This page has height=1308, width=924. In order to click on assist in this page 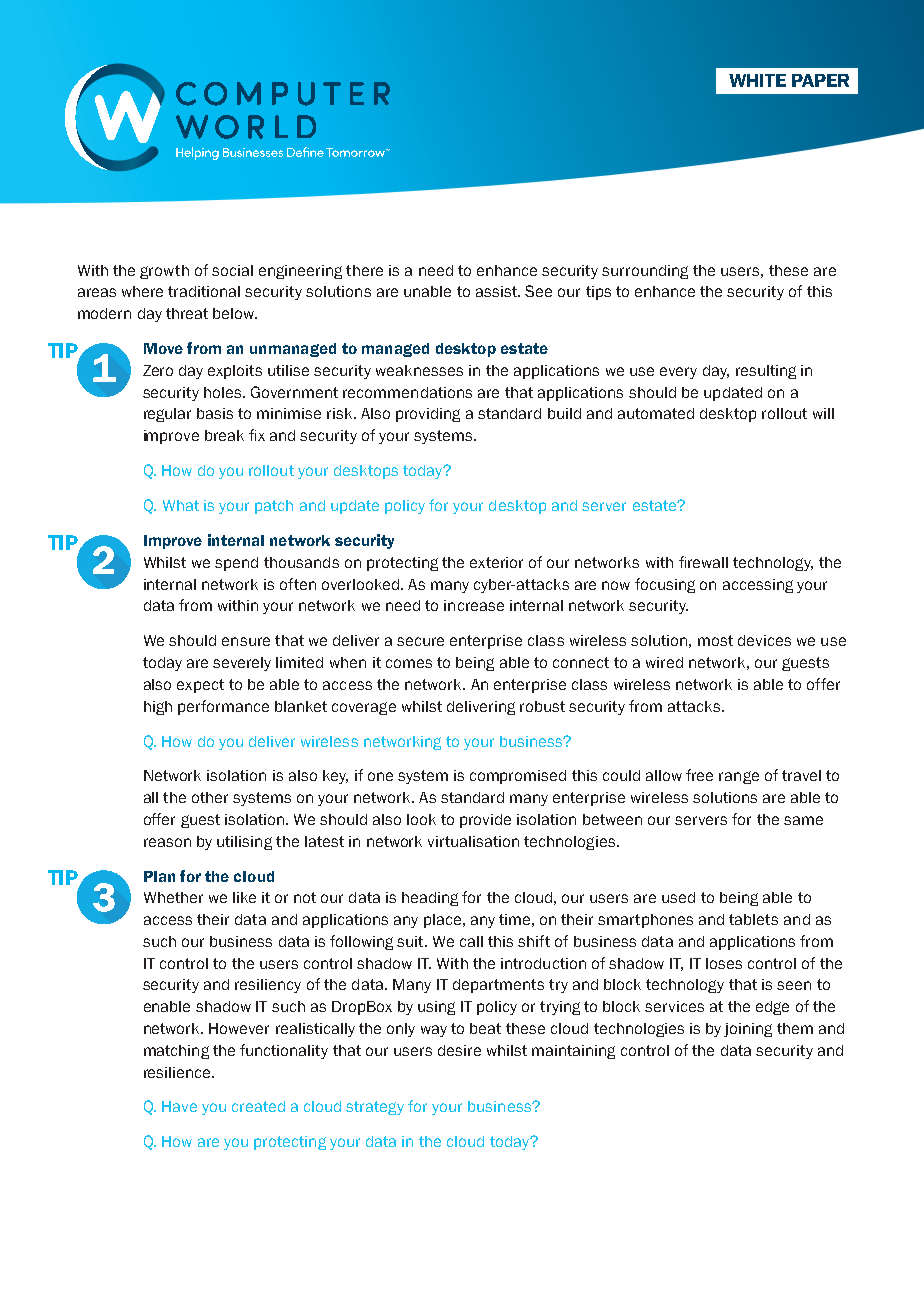, I will do `click(498, 291)`.
